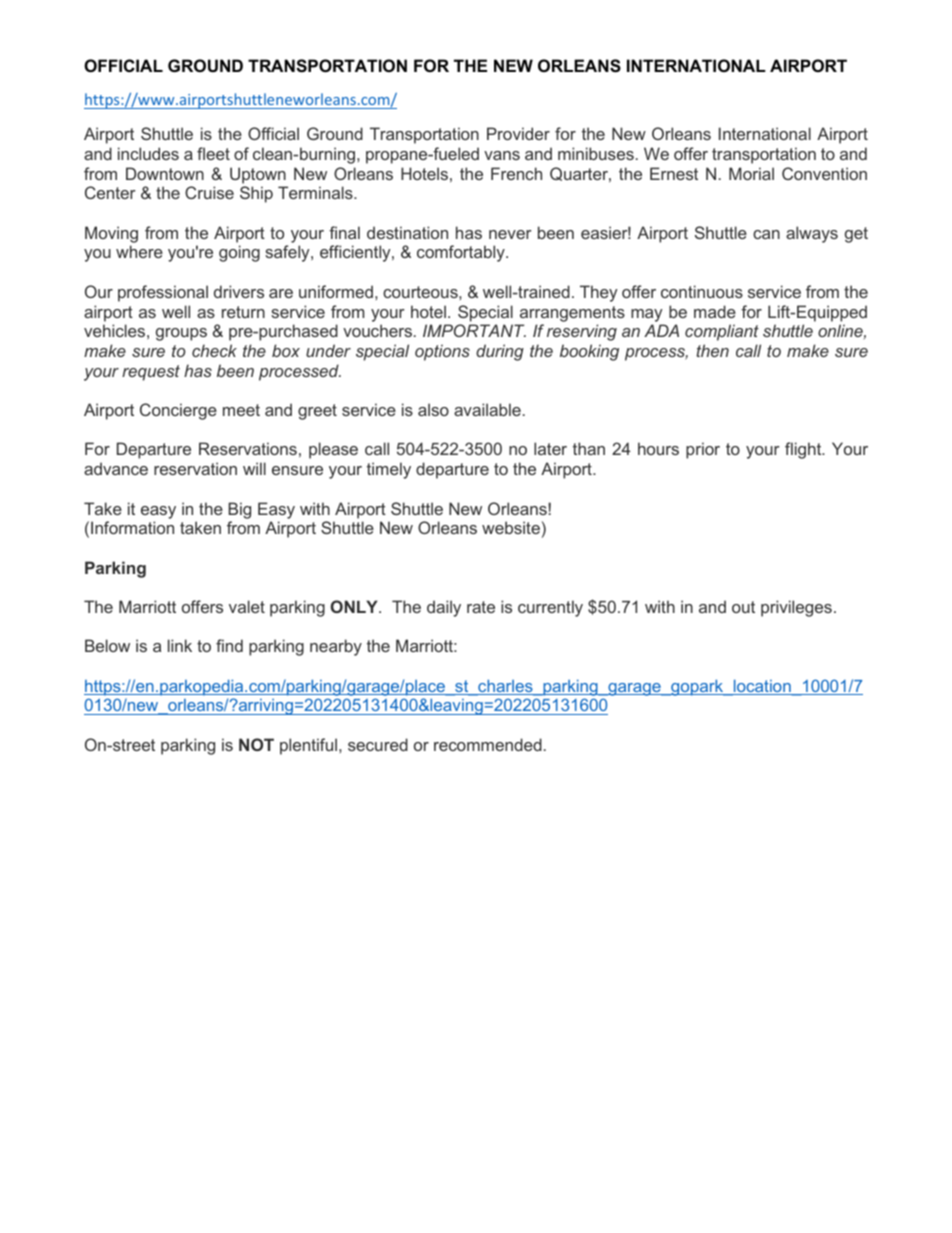 Image resolution: width=952 pixels, height=1233 pixels. Describe the element at coordinates (804, 450) in the screenshot. I see `flight` at that location.
